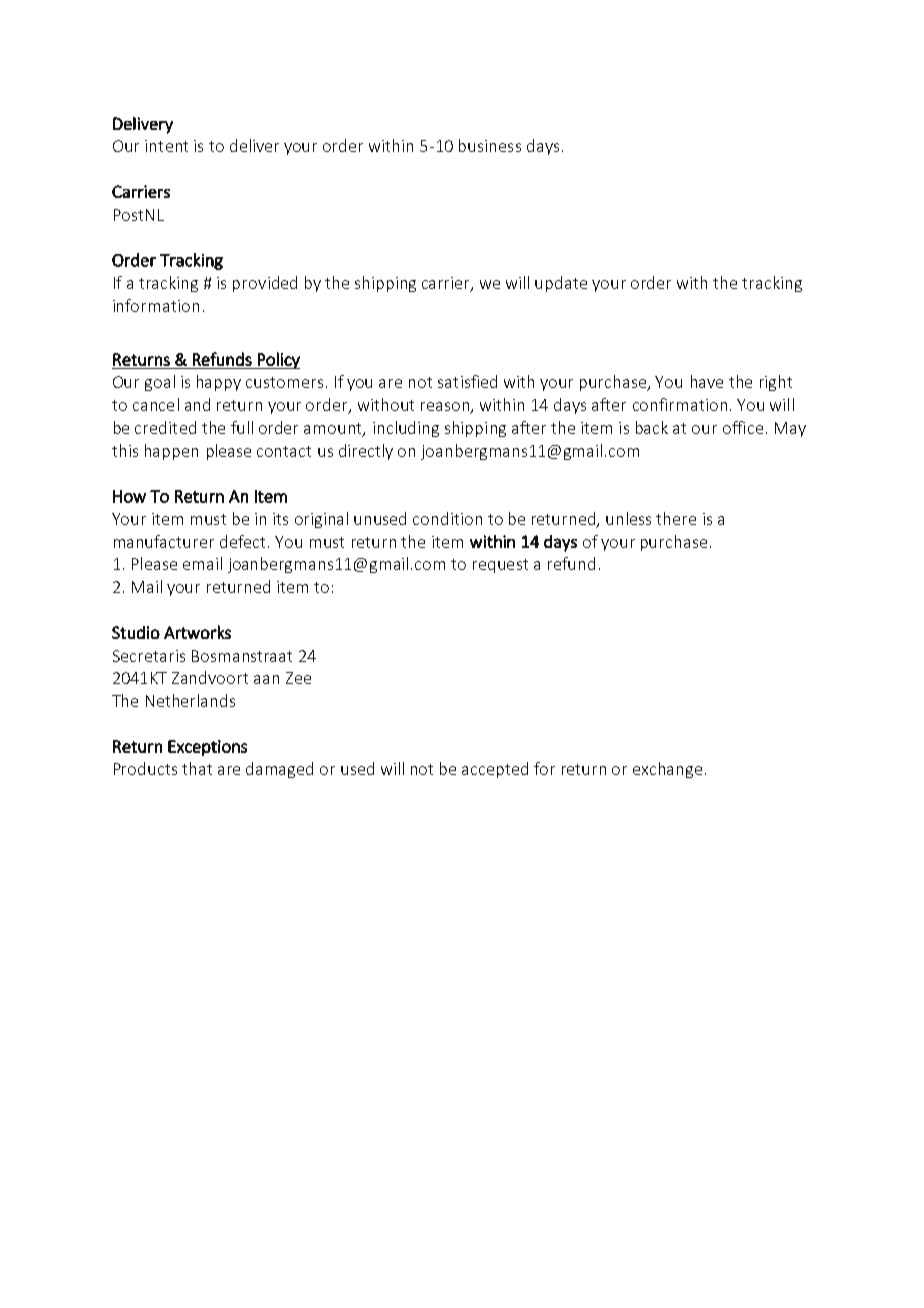 The image size is (924, 1308). I want to click on Exceptions, so click(207, 748).
